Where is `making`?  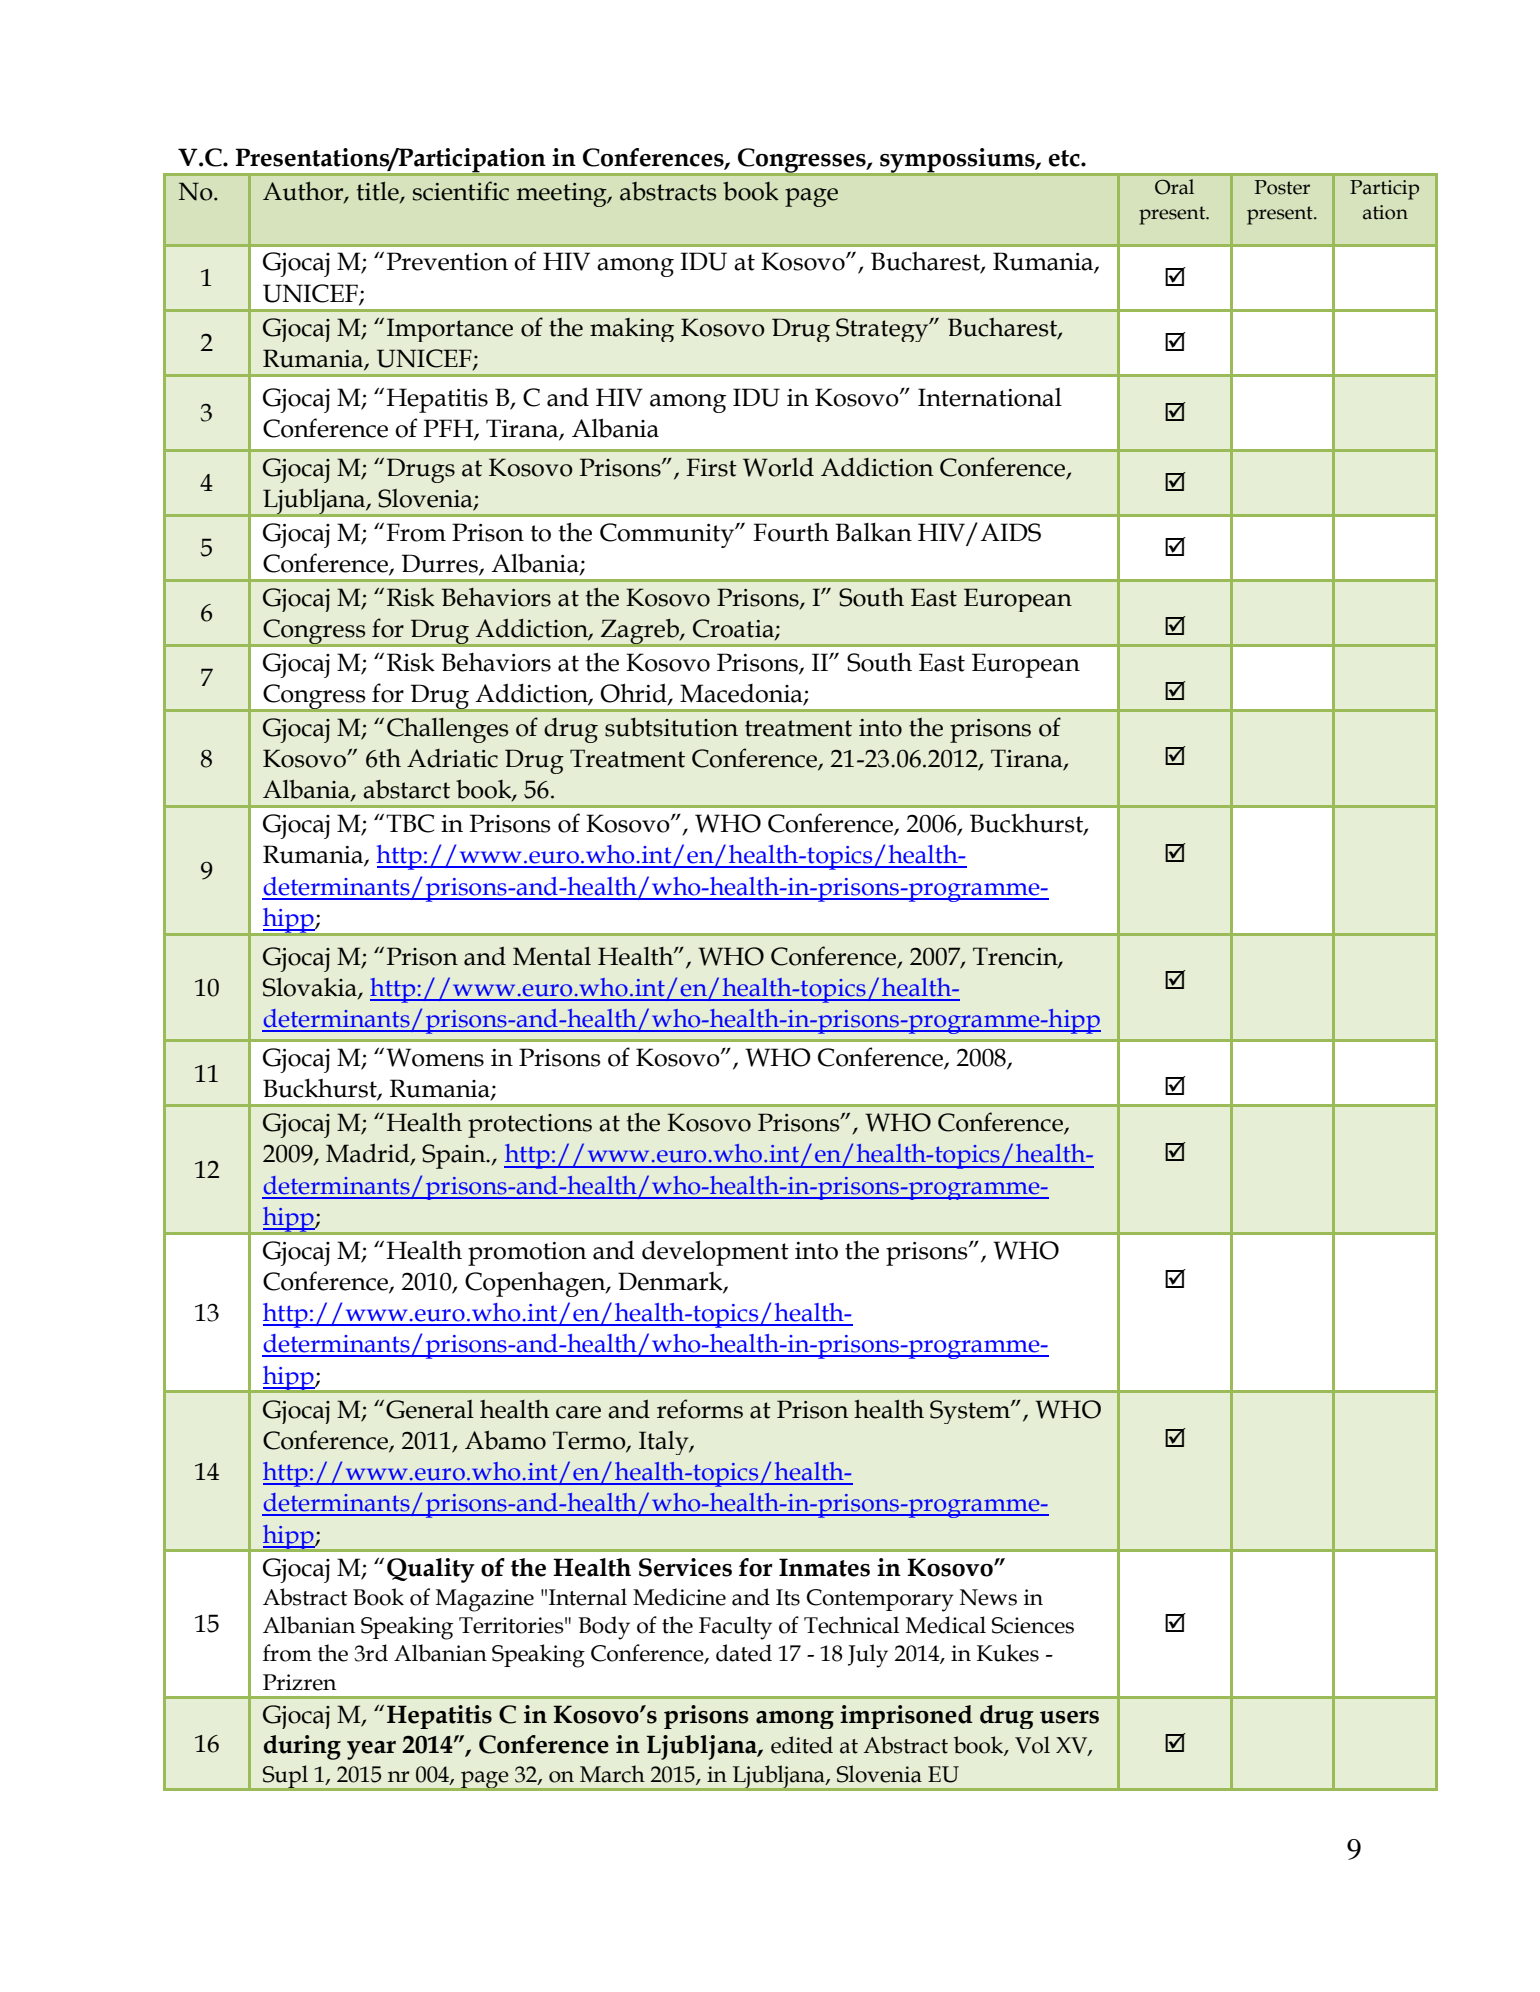
making is located at coordinates (632, 330).
